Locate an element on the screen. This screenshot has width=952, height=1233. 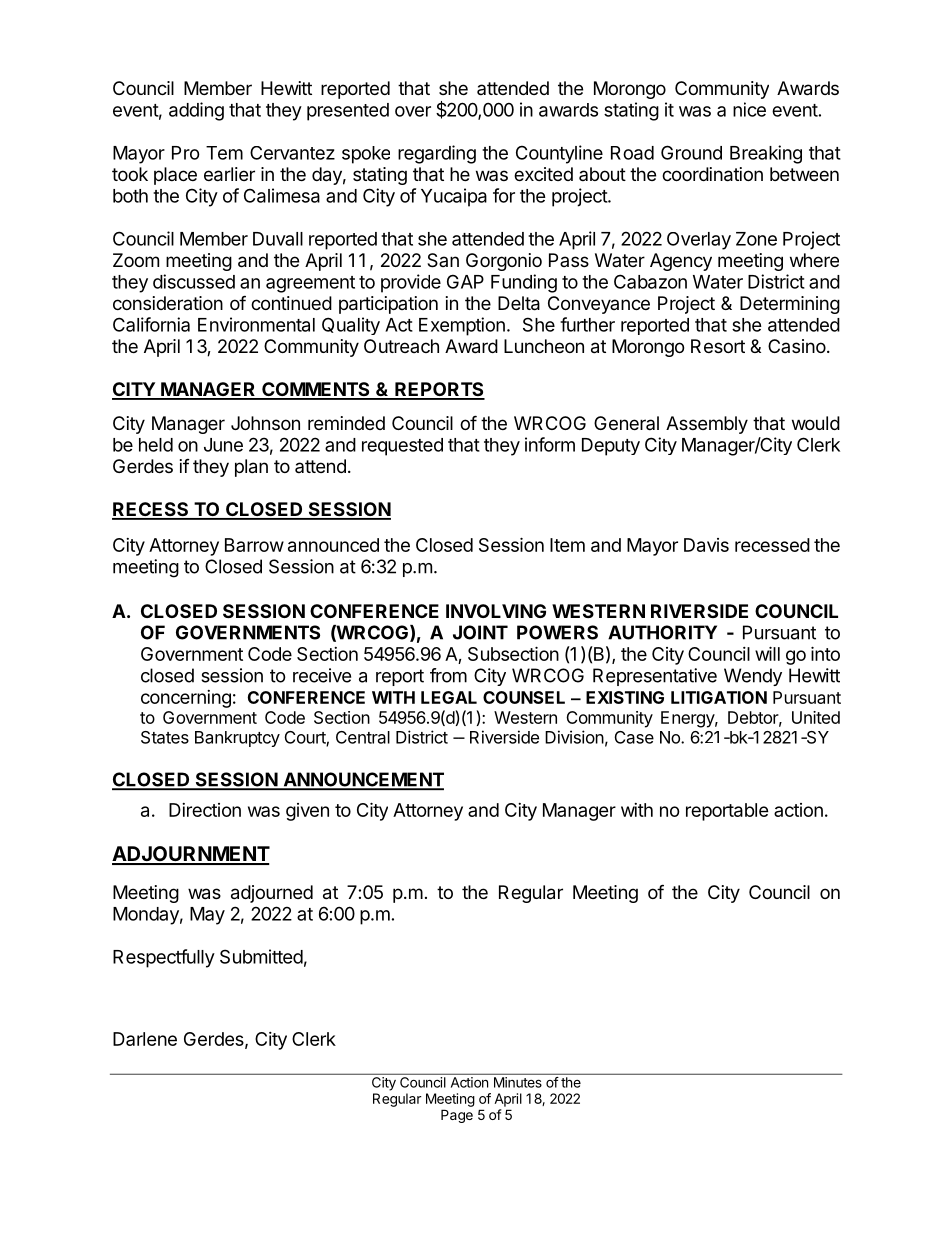
Barrow is located at coordinates (254, 545).
